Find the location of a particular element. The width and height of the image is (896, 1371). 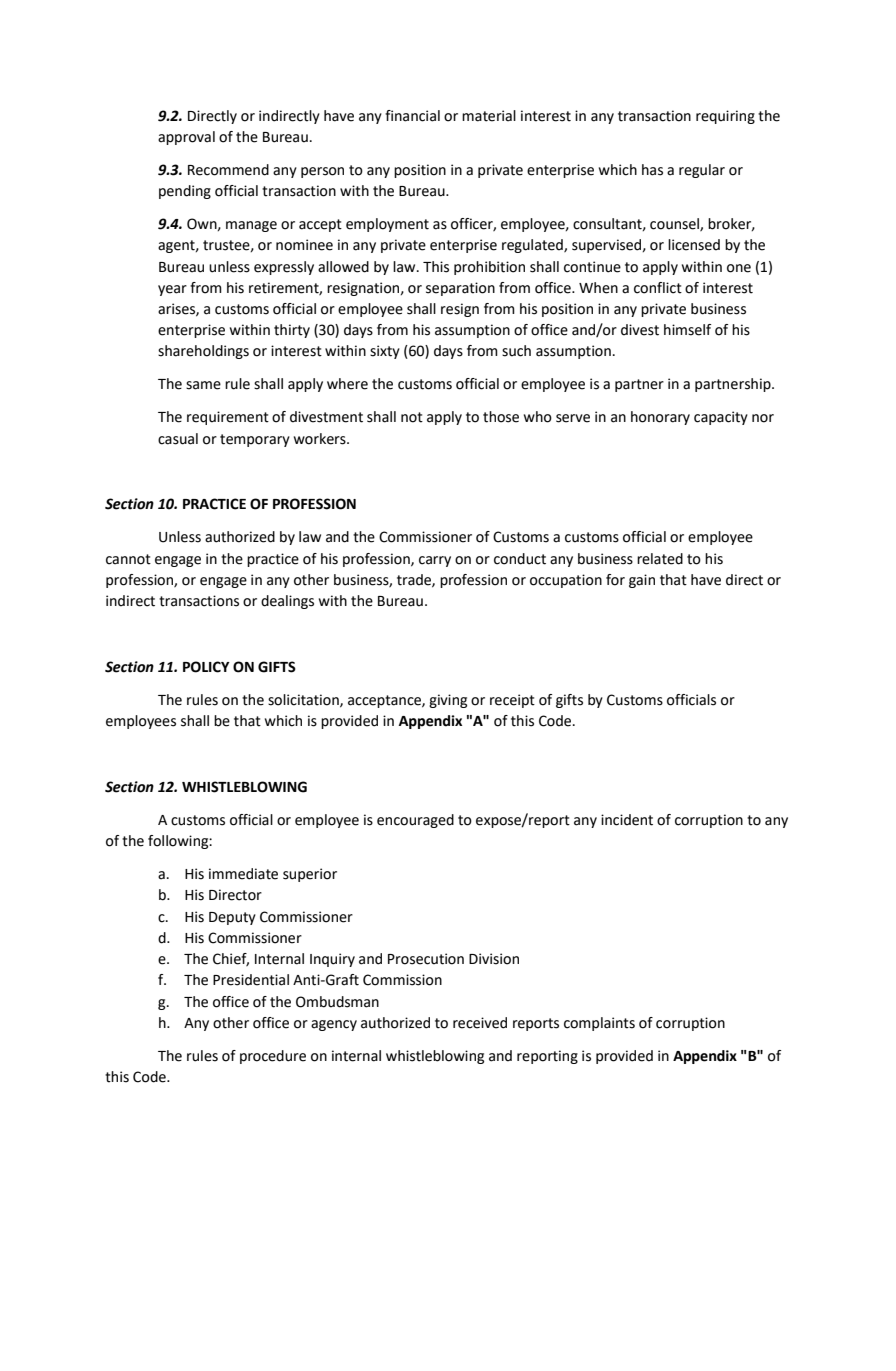

Presidential is located at coordinates (251, 980).
